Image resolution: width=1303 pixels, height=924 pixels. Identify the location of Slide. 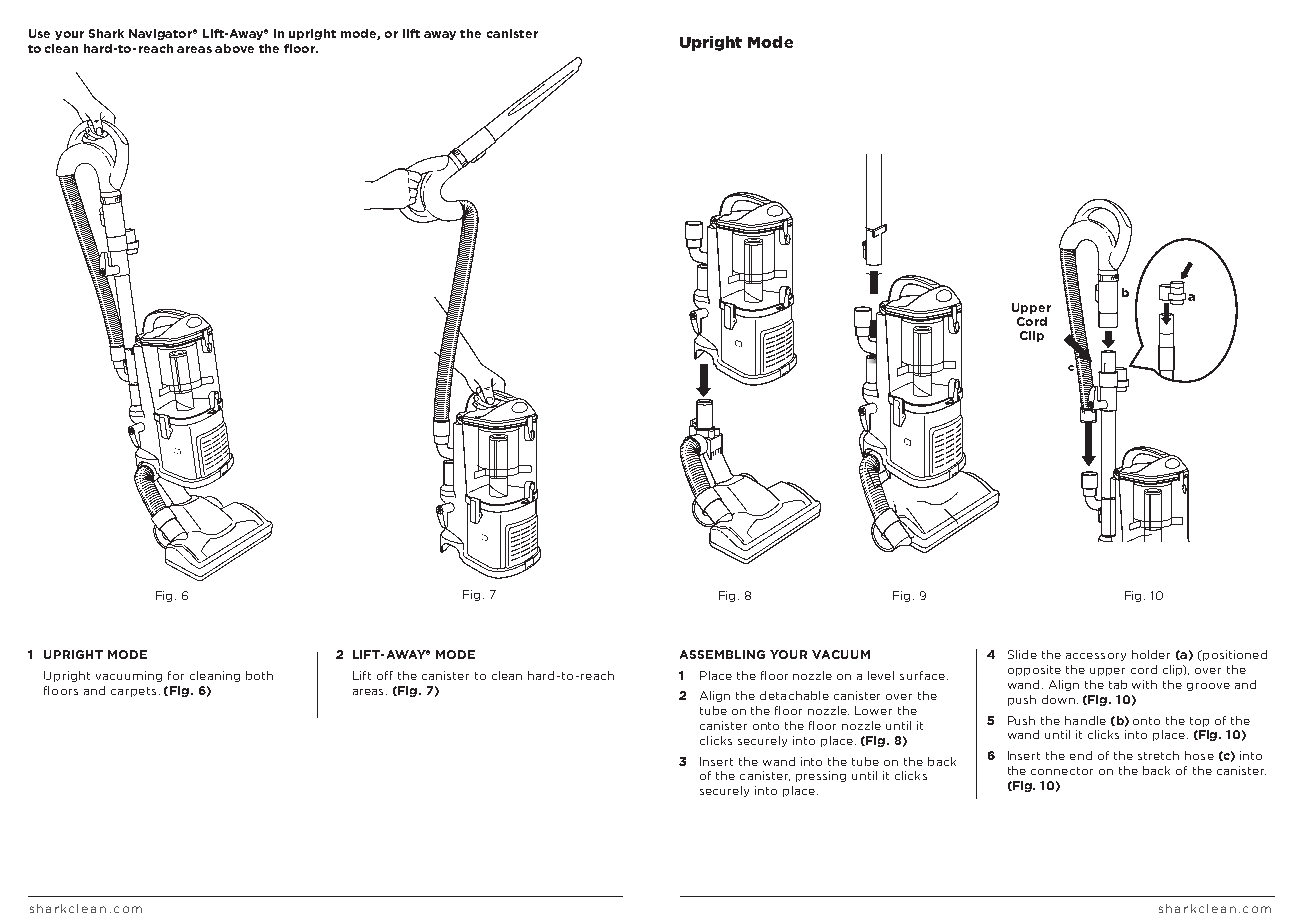
(1022, 654).
